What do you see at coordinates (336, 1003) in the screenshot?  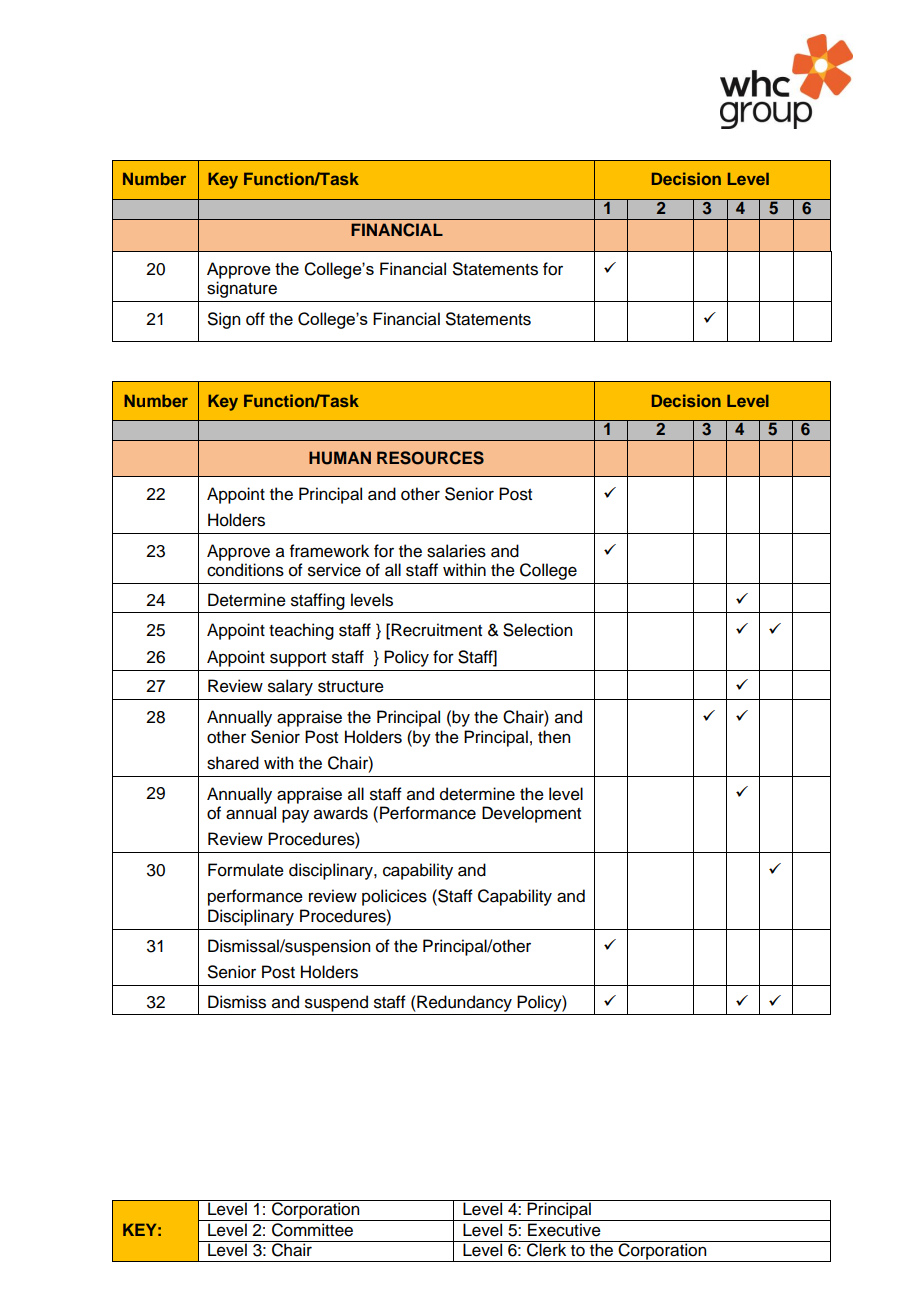 I see `suspend` at bounding box center [336, 1003].
